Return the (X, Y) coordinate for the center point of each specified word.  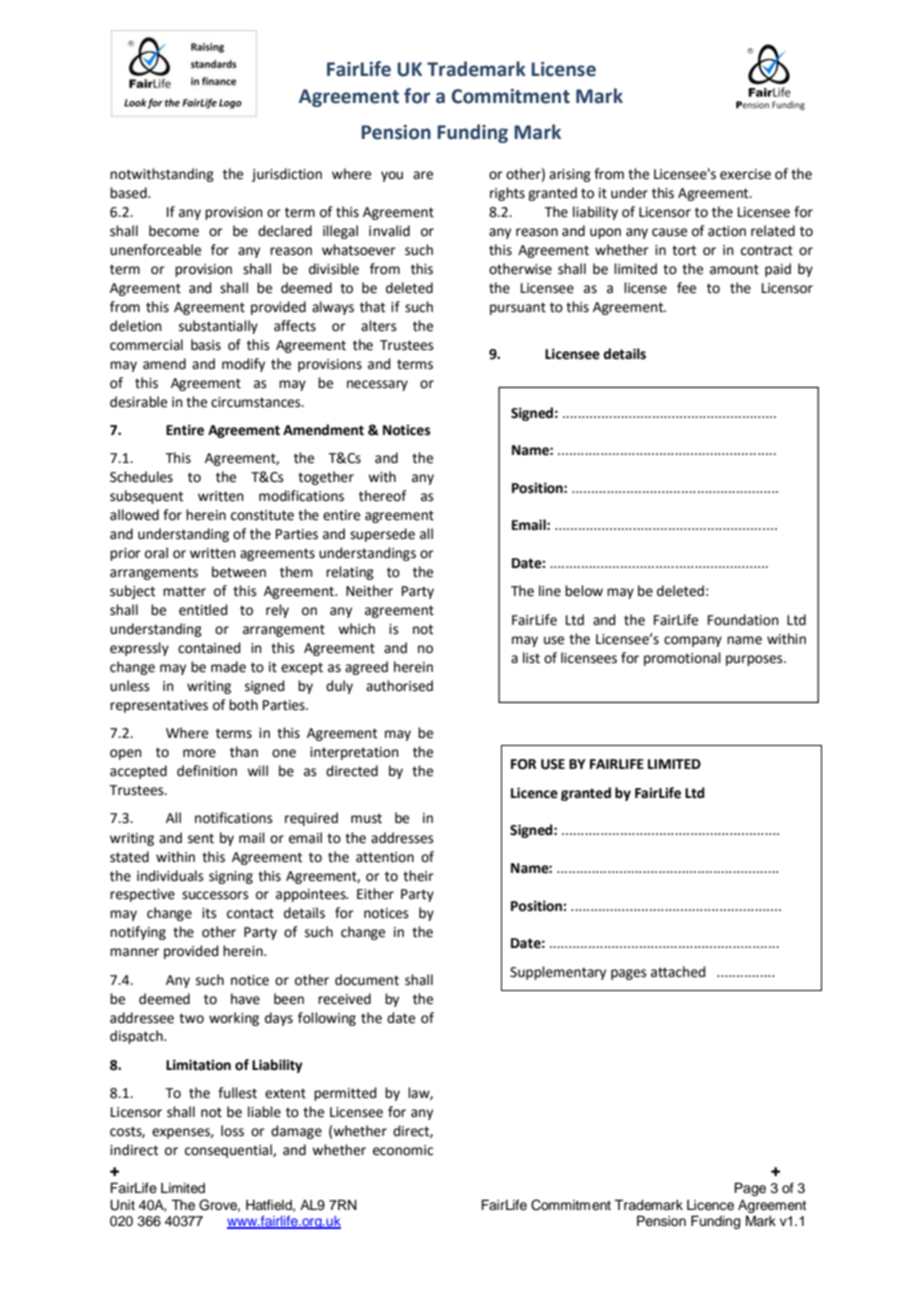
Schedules (141, 477)
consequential (229, 1151)
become (174, 231)
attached (678, 972)
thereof (382, 496)
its (209, 913)
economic (403, 1150)
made (228, 667)
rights (507, 194)
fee (686, 288)
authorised (399, 686)
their (418, 876)
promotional (682, 659)
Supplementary (558, 973)
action (727, 231)
